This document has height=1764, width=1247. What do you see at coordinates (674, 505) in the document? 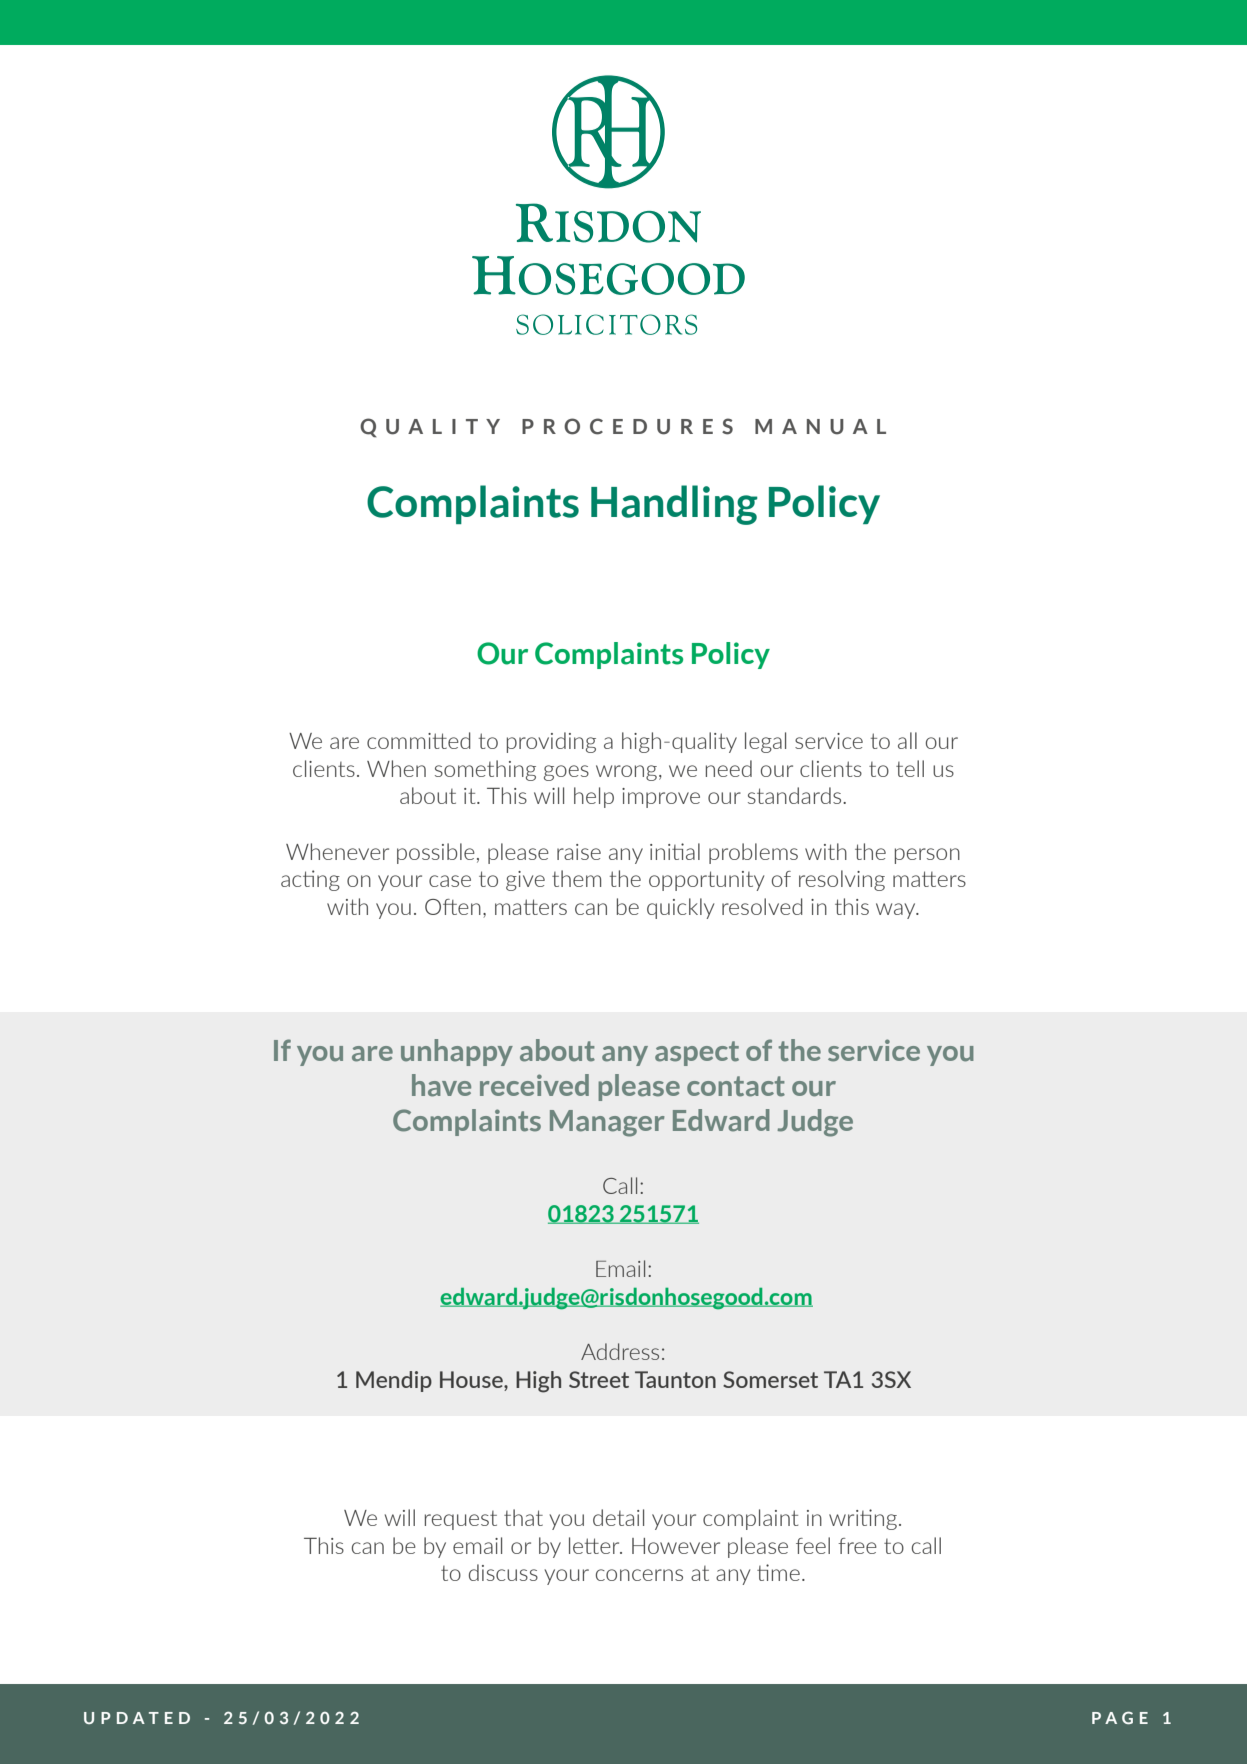
I see `Handling` at bounding box center [674, 505].
